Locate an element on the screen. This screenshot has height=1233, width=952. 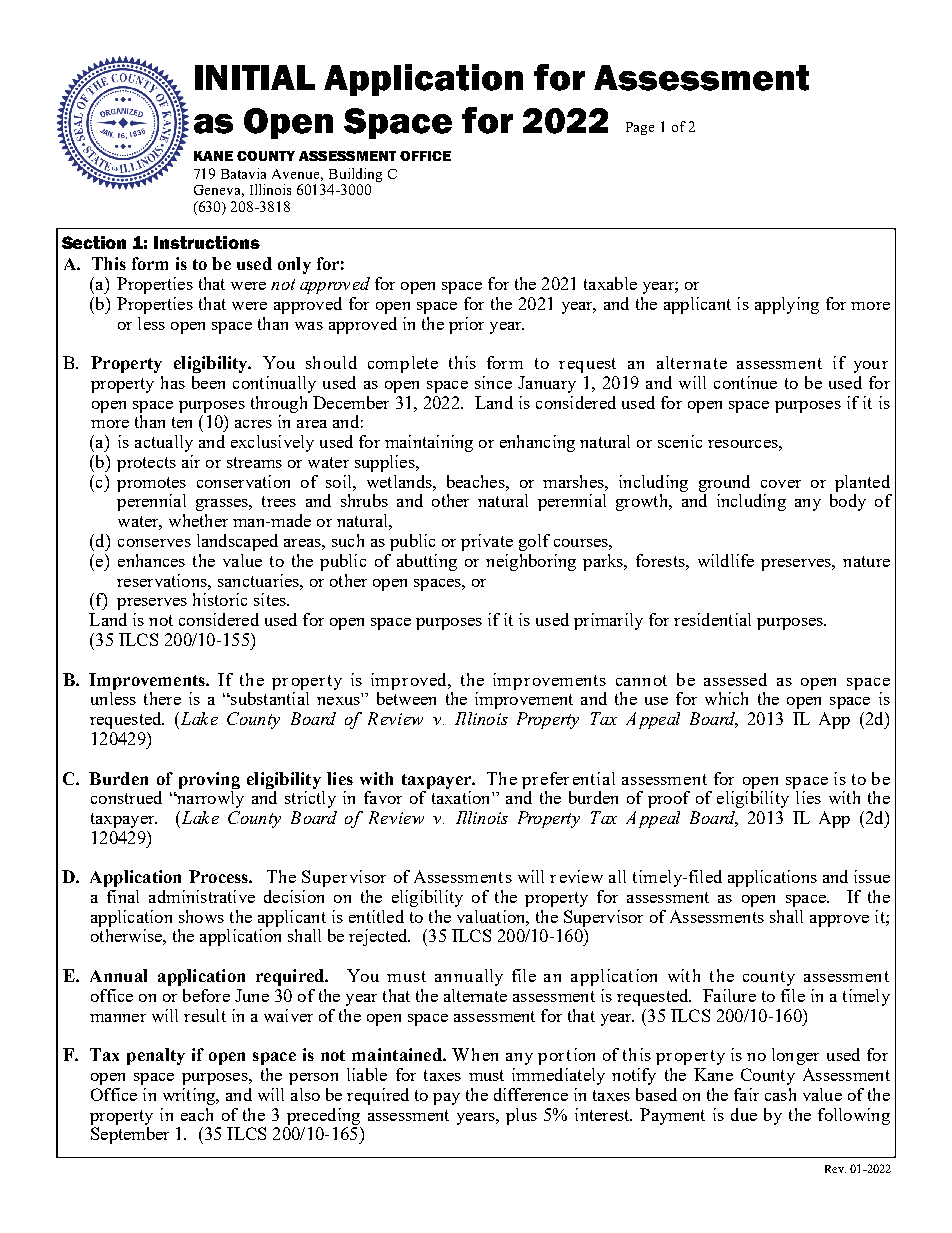
INITIAL is located at coordinates (255, 77).
